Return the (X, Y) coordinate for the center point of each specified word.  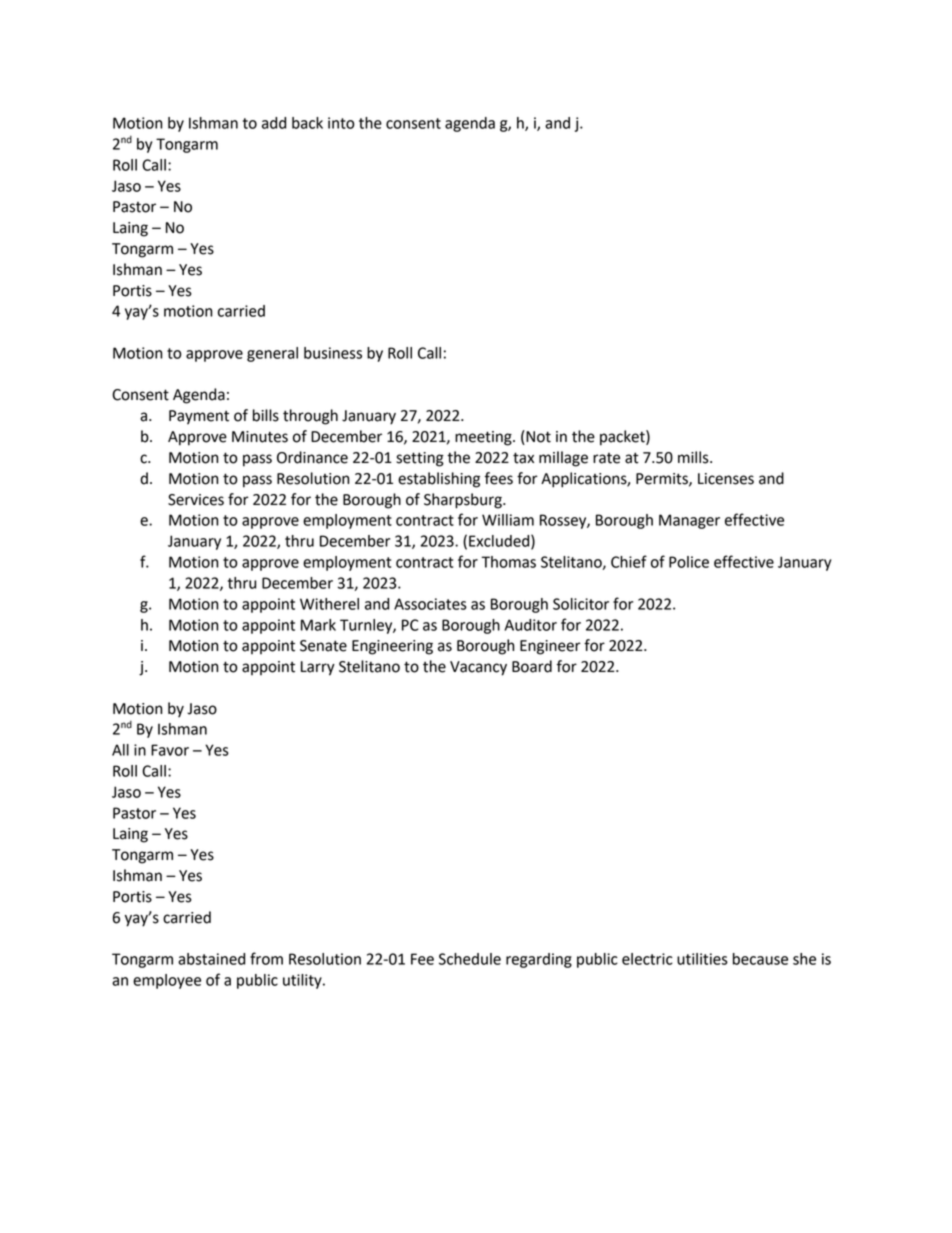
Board (532, 666)
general (272, 354)
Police (689, 562)
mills (694, 457)
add (274, 123)
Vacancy (478, 668)
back (307, 123)
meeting (484, 438)
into (341, 123)
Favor (170, 750)
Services (196, 500)
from (266, 958)
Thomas (508, 562)
